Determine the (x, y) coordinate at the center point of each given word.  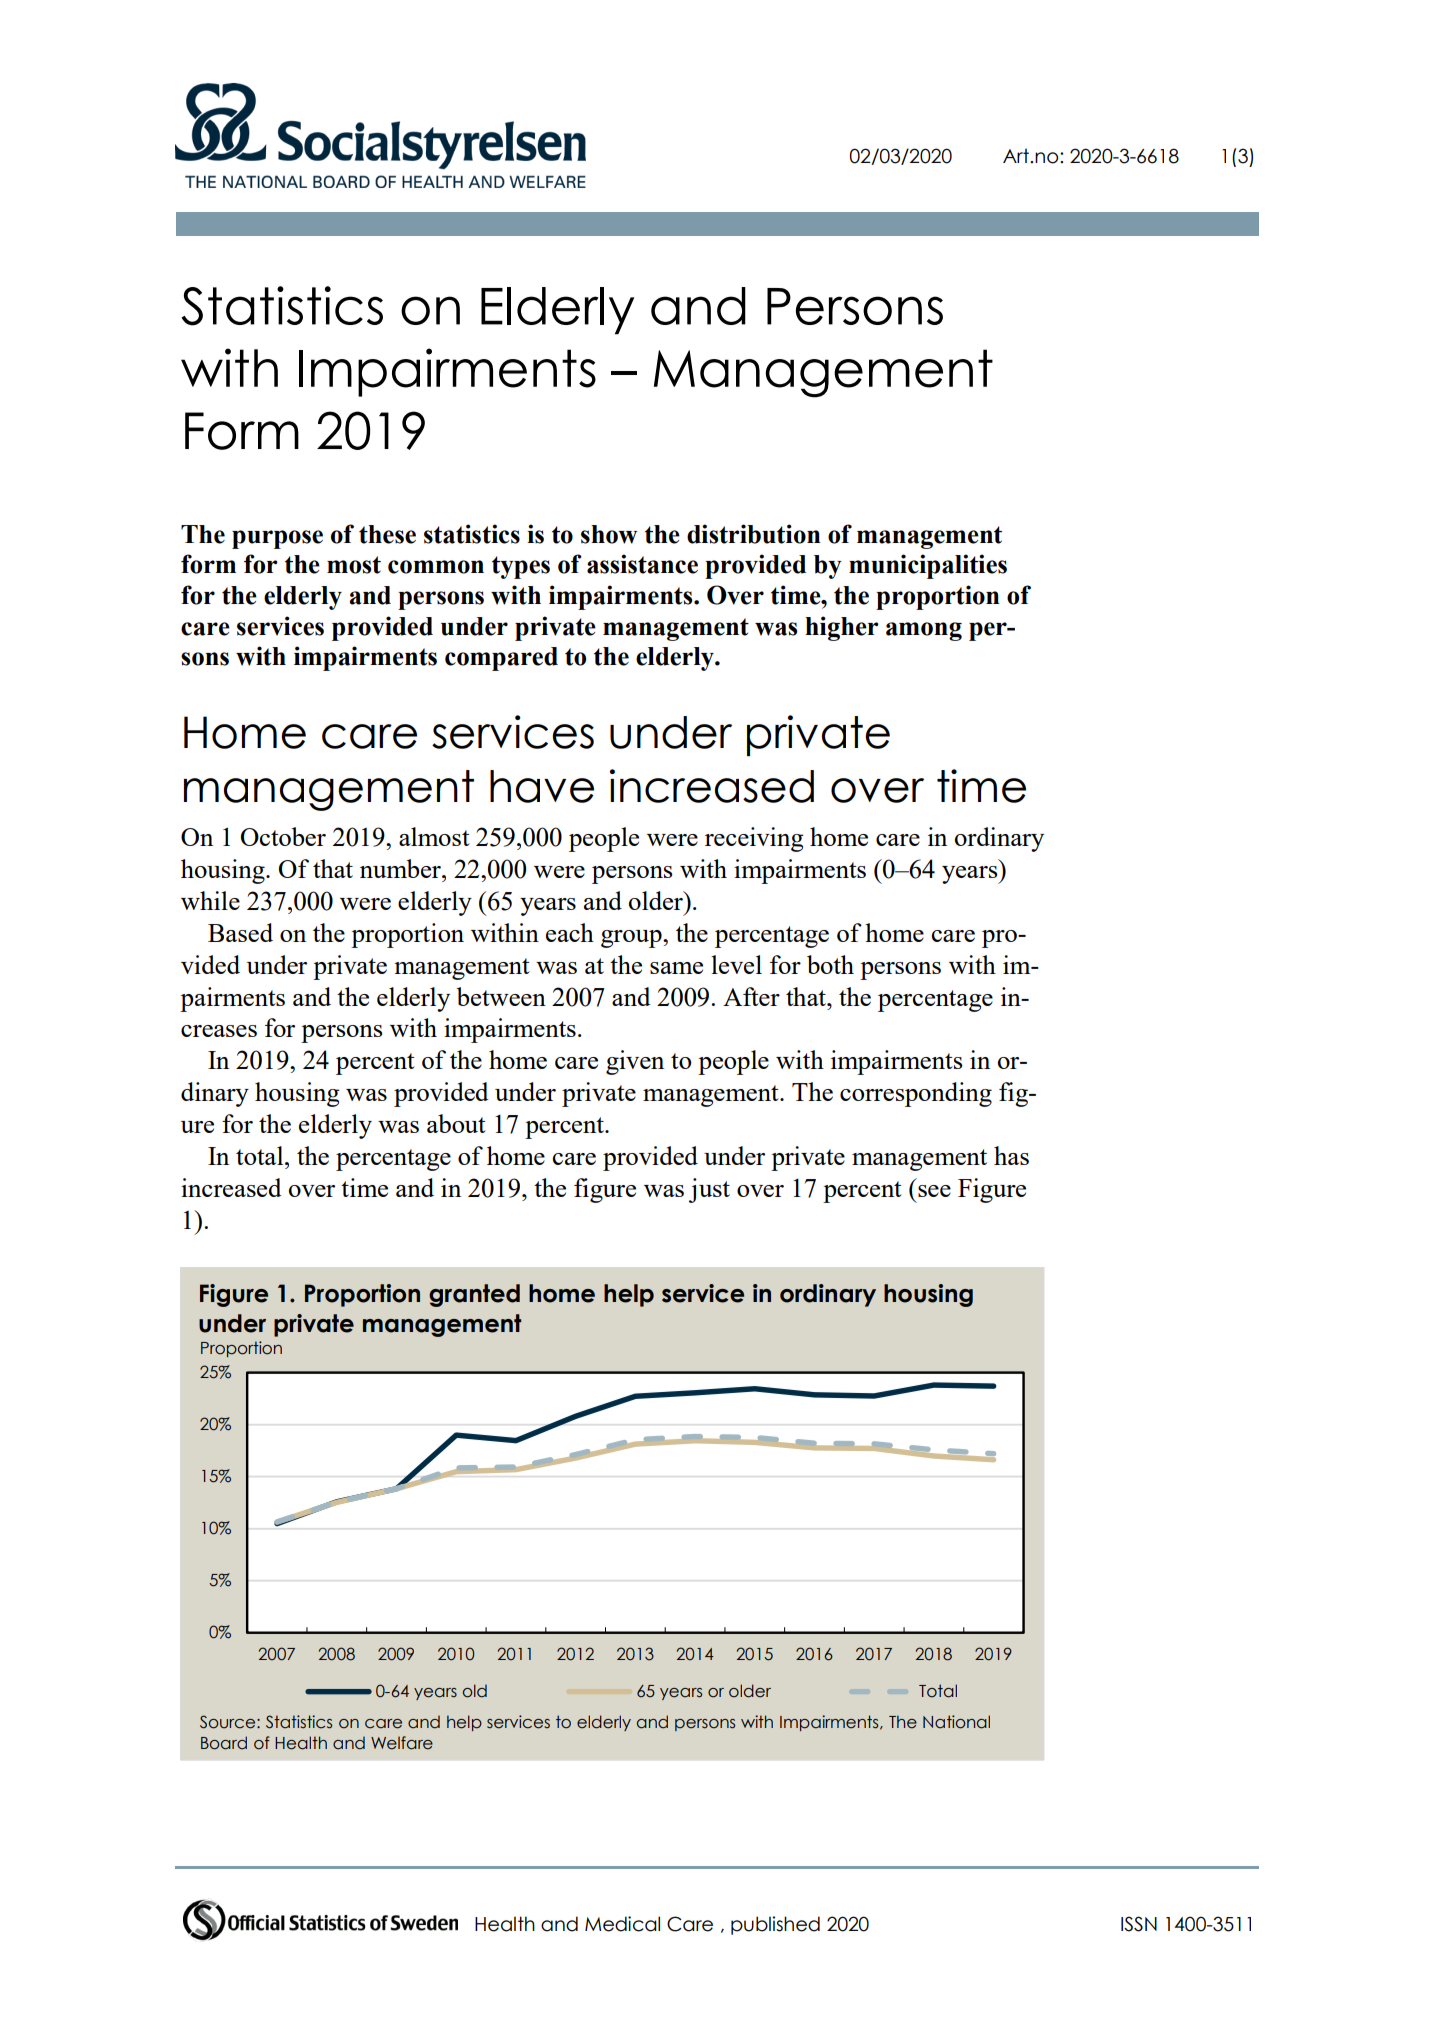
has (1011, 1155)
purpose (277, 539)
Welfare (402, 1743)
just (709, 1190)
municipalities (928, 566)
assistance (642, 564)
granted (474, 1295)
